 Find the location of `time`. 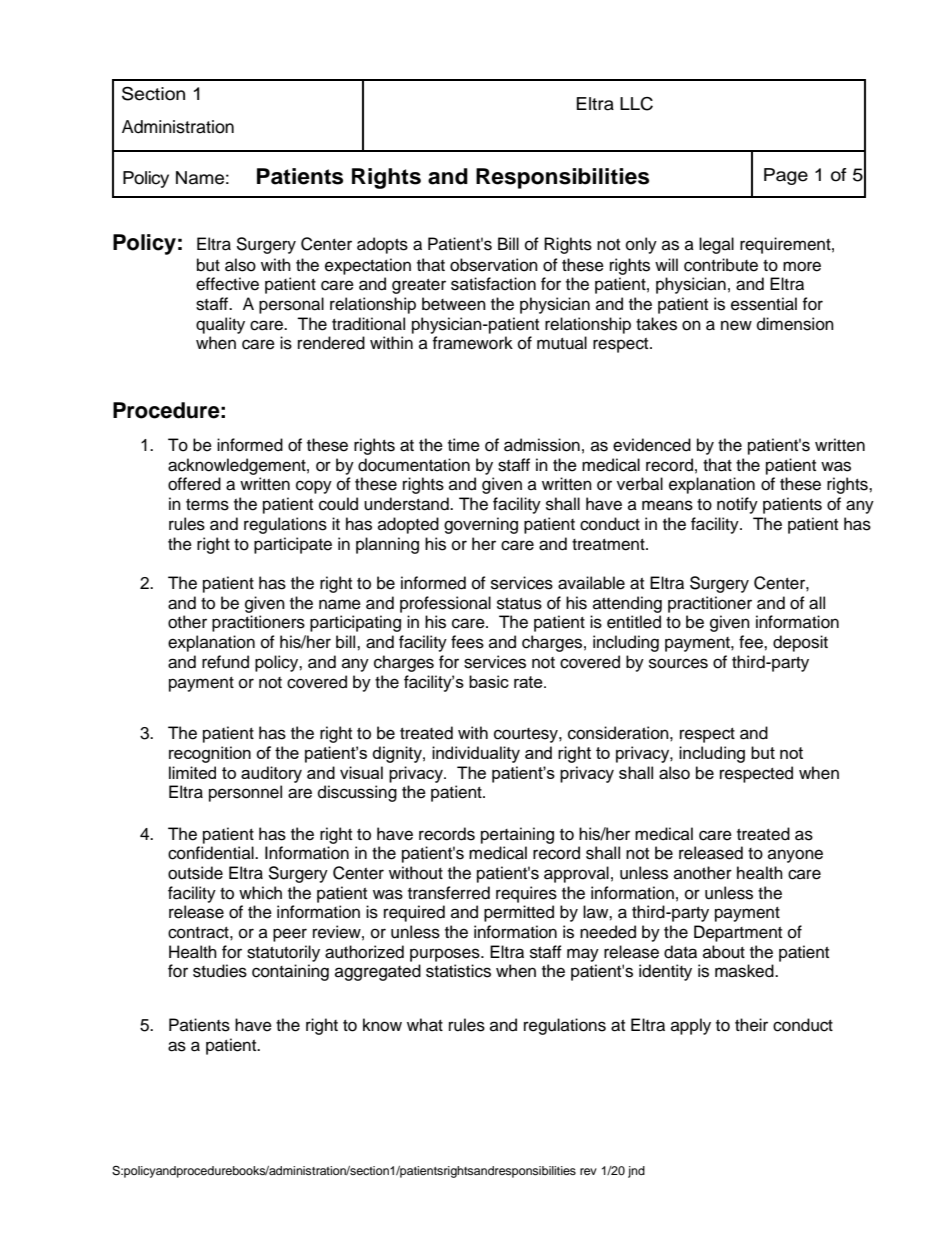

time is located at coordinates (464, 445).
